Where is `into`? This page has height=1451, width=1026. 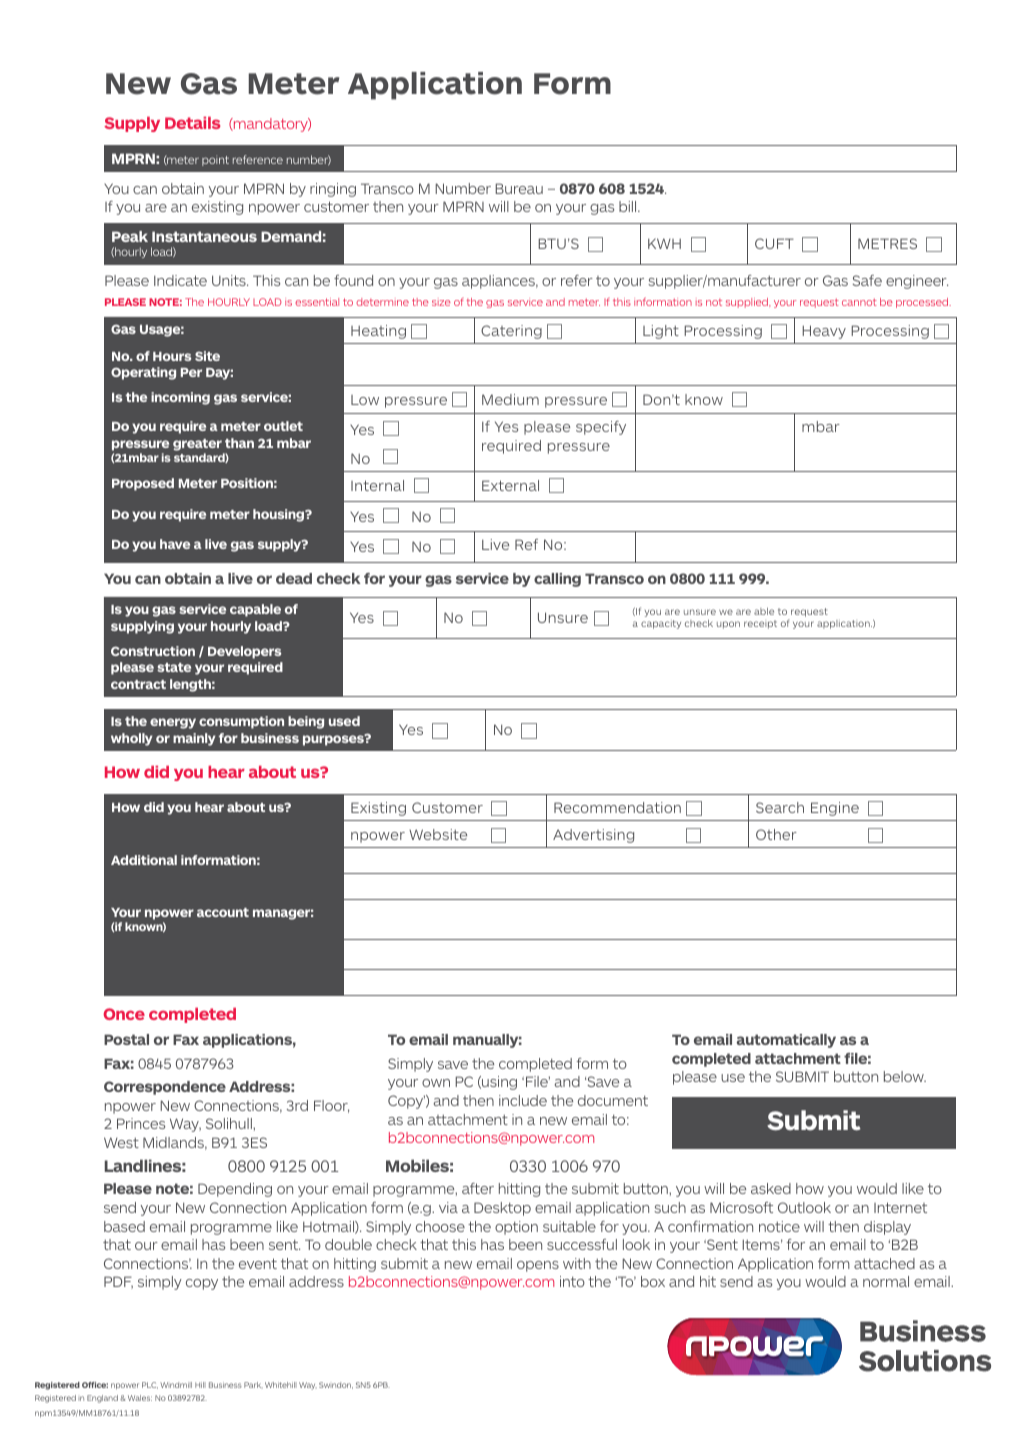 into is located at coordinates (572, 1281).
